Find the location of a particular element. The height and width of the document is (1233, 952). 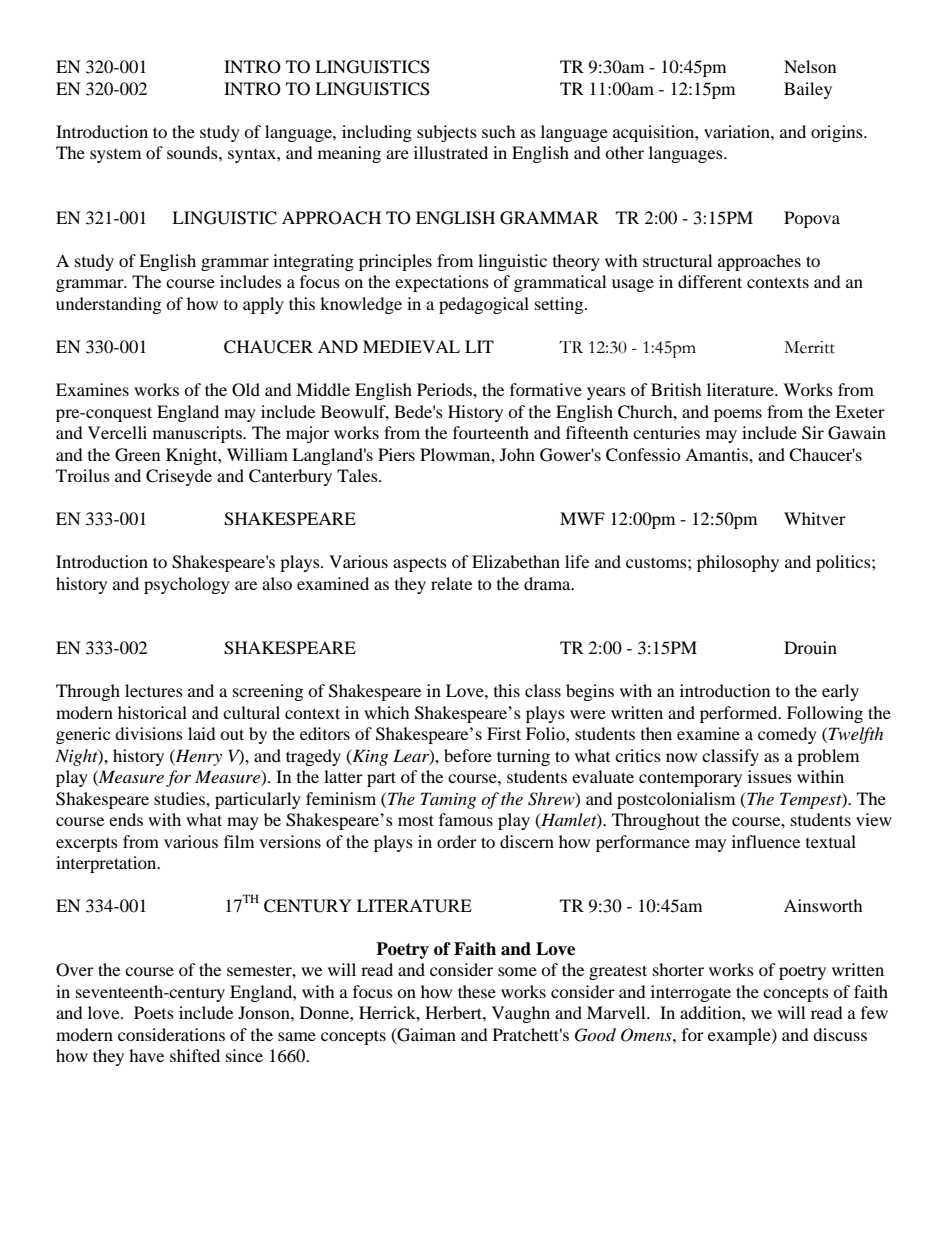

issues is located at coordinates (770, 776).
